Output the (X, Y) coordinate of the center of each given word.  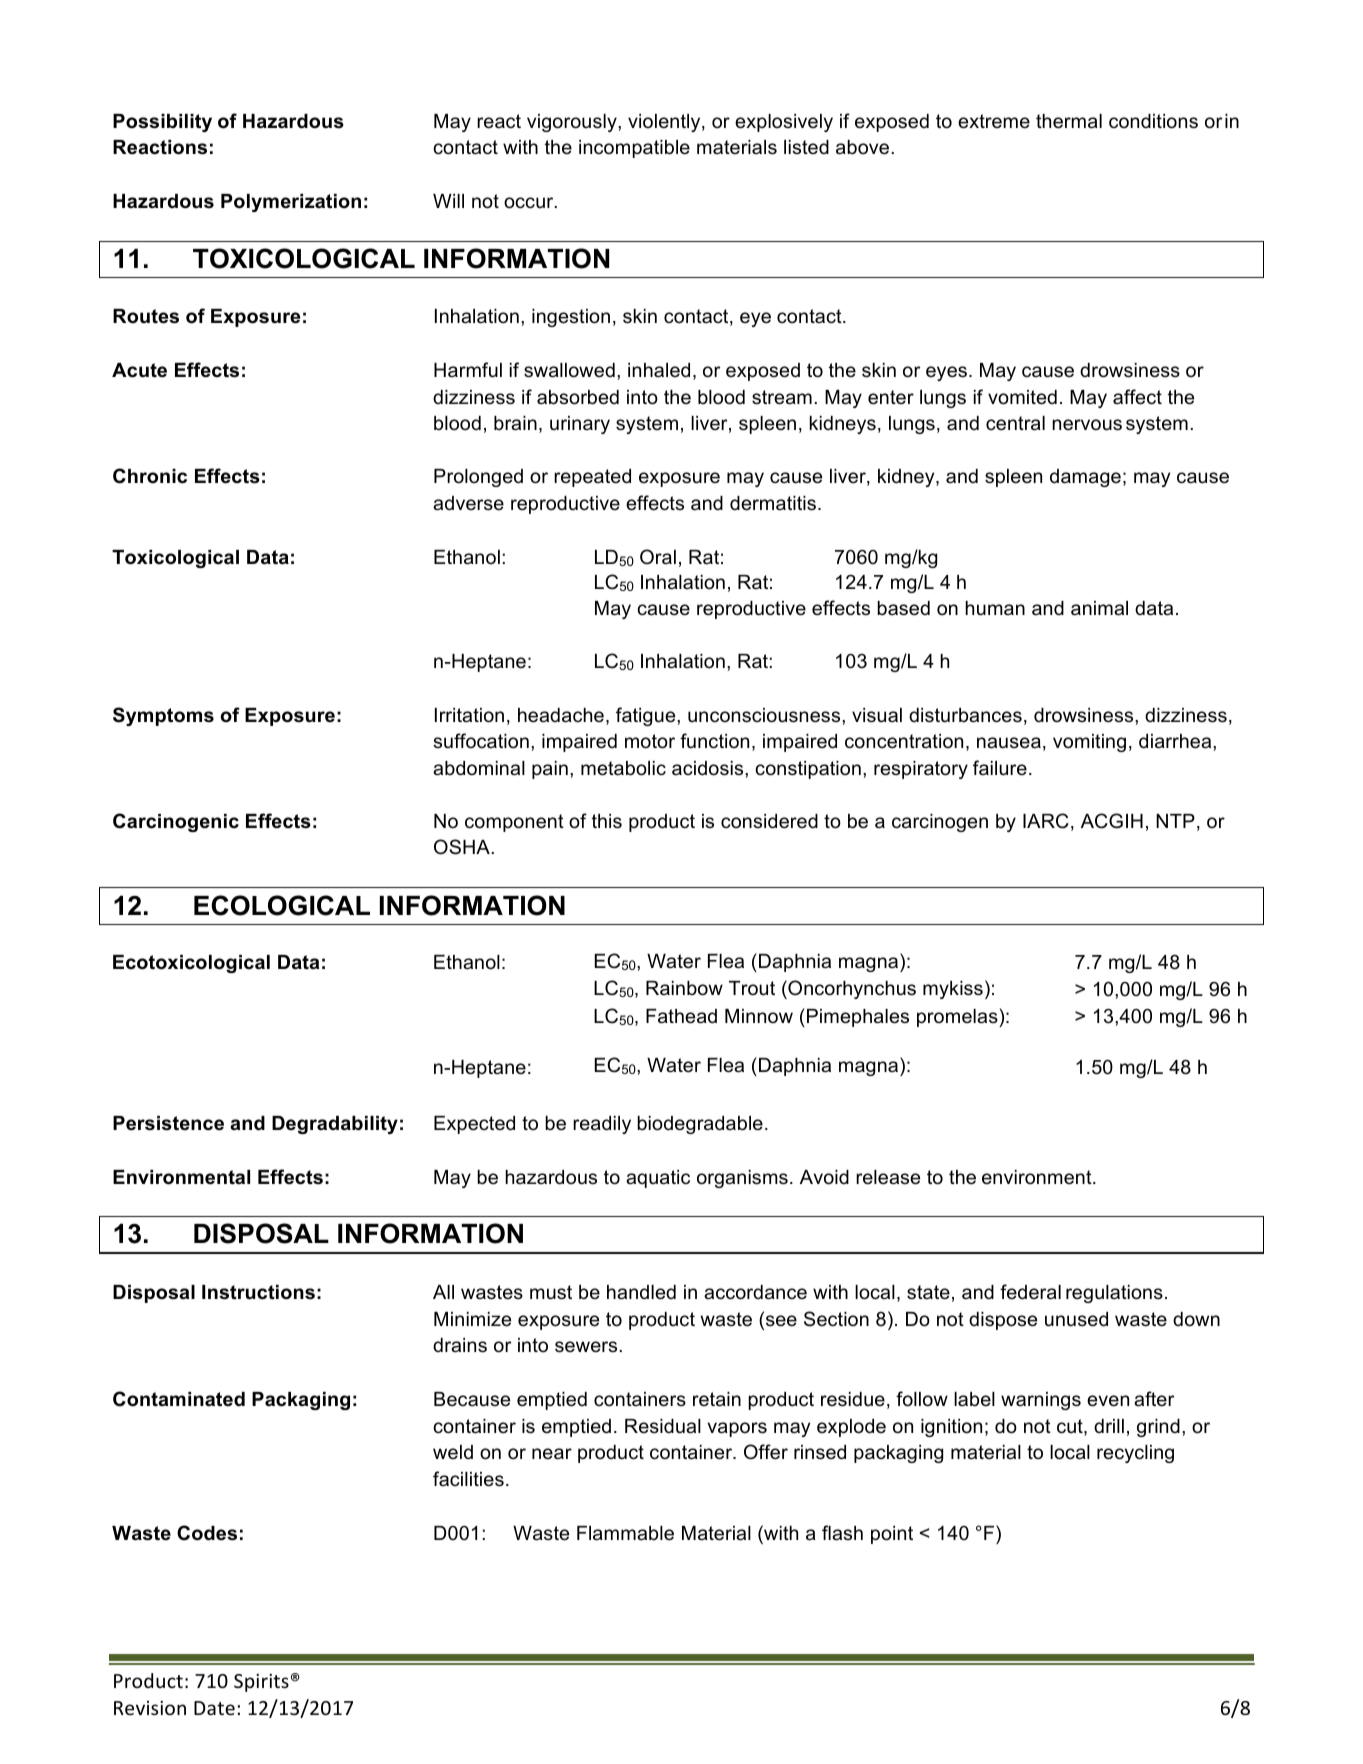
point (892, 1535)
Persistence (168, 1123)
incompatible (634, 149)
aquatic (658, 1179)
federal (1030, 1292)
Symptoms (163, 716)
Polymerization (291, 203)
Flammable (625, 1533)
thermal (1069, 121)
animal (1099, 608)
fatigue (647, 716)
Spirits (261, 1683)
